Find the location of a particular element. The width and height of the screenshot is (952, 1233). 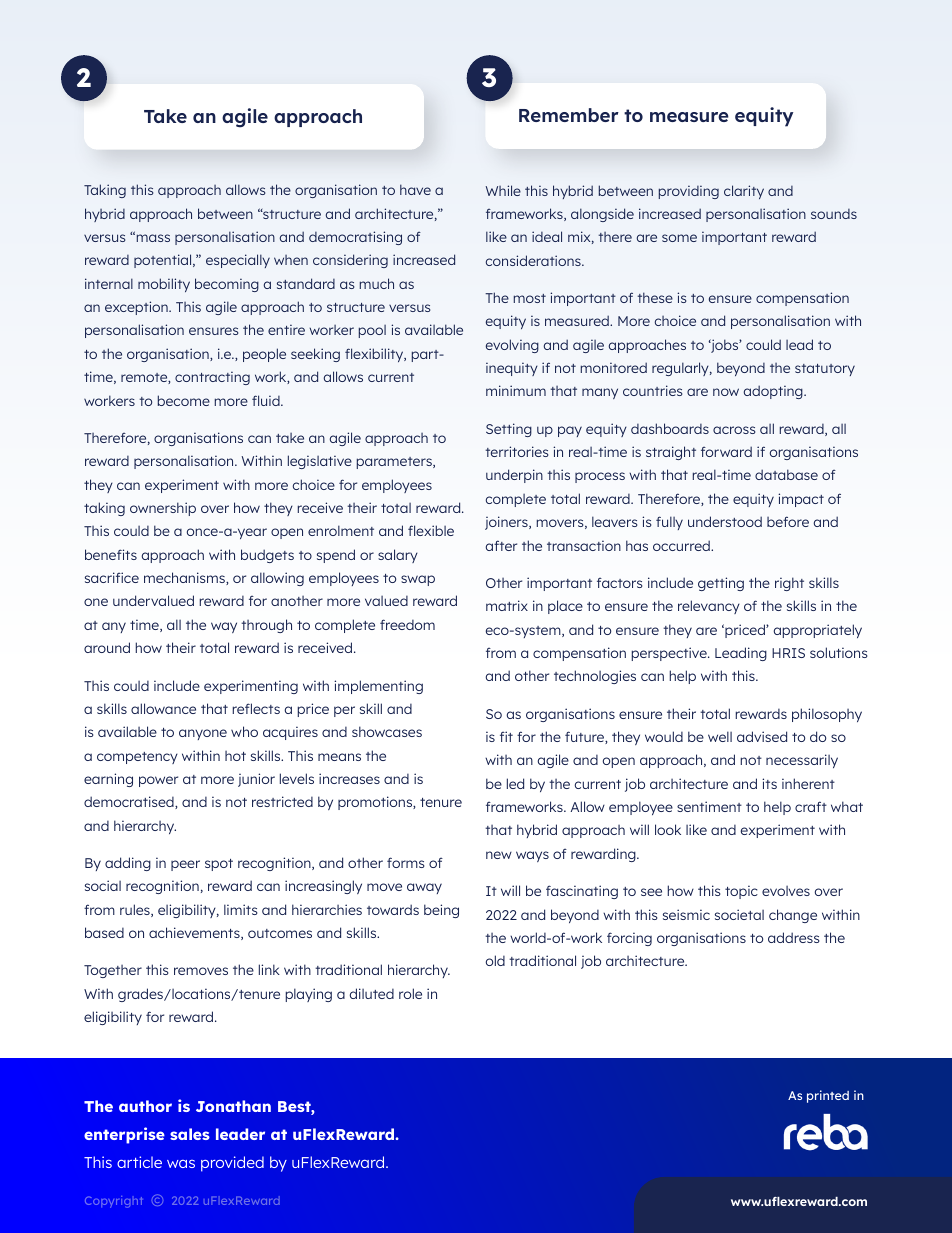

ownership is located at coordinates (163, 509).
